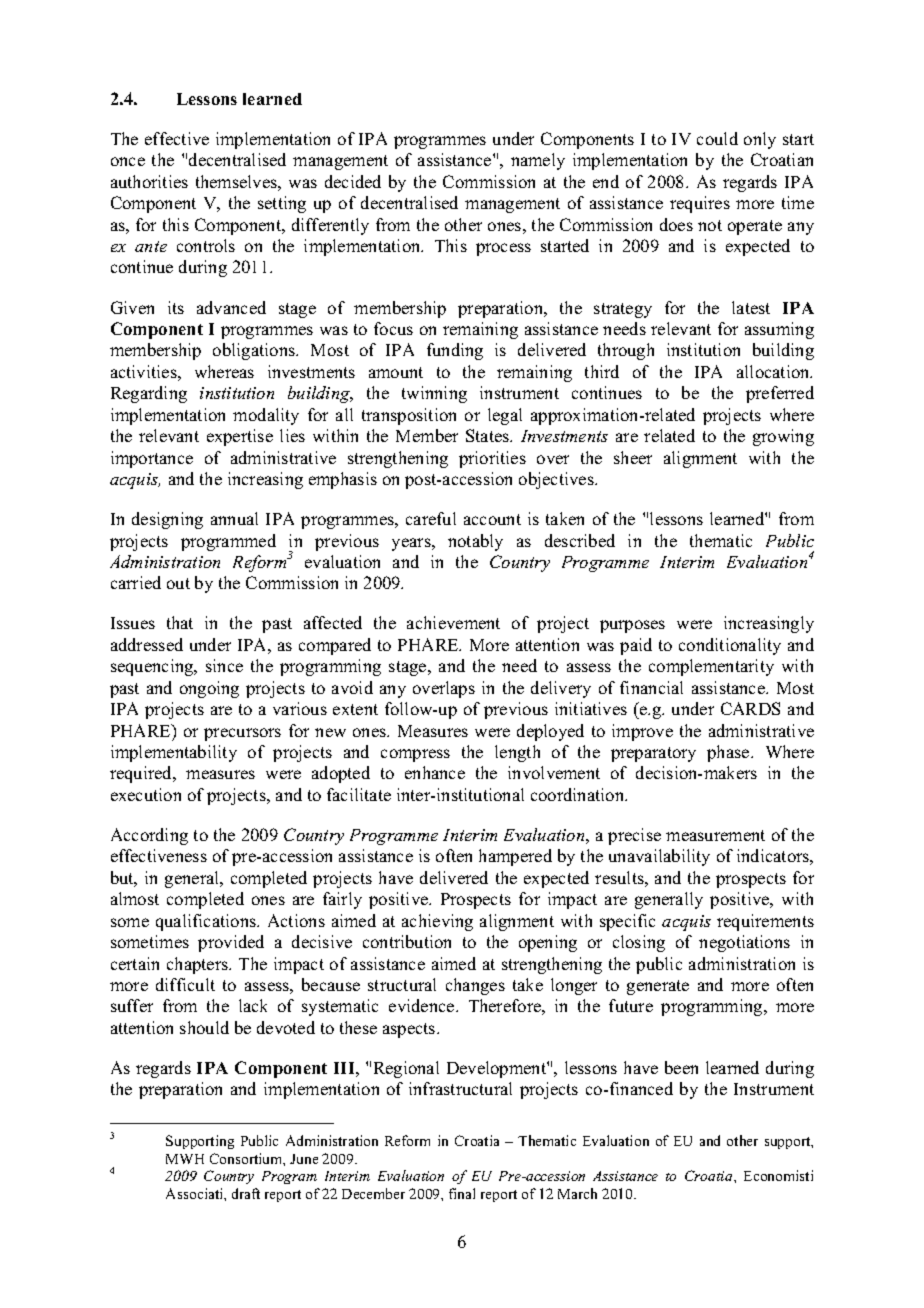  What do you see at coordinates (185, 1159) in the screenshot?
I see `MWH` at bounding box center [185, 1159].
